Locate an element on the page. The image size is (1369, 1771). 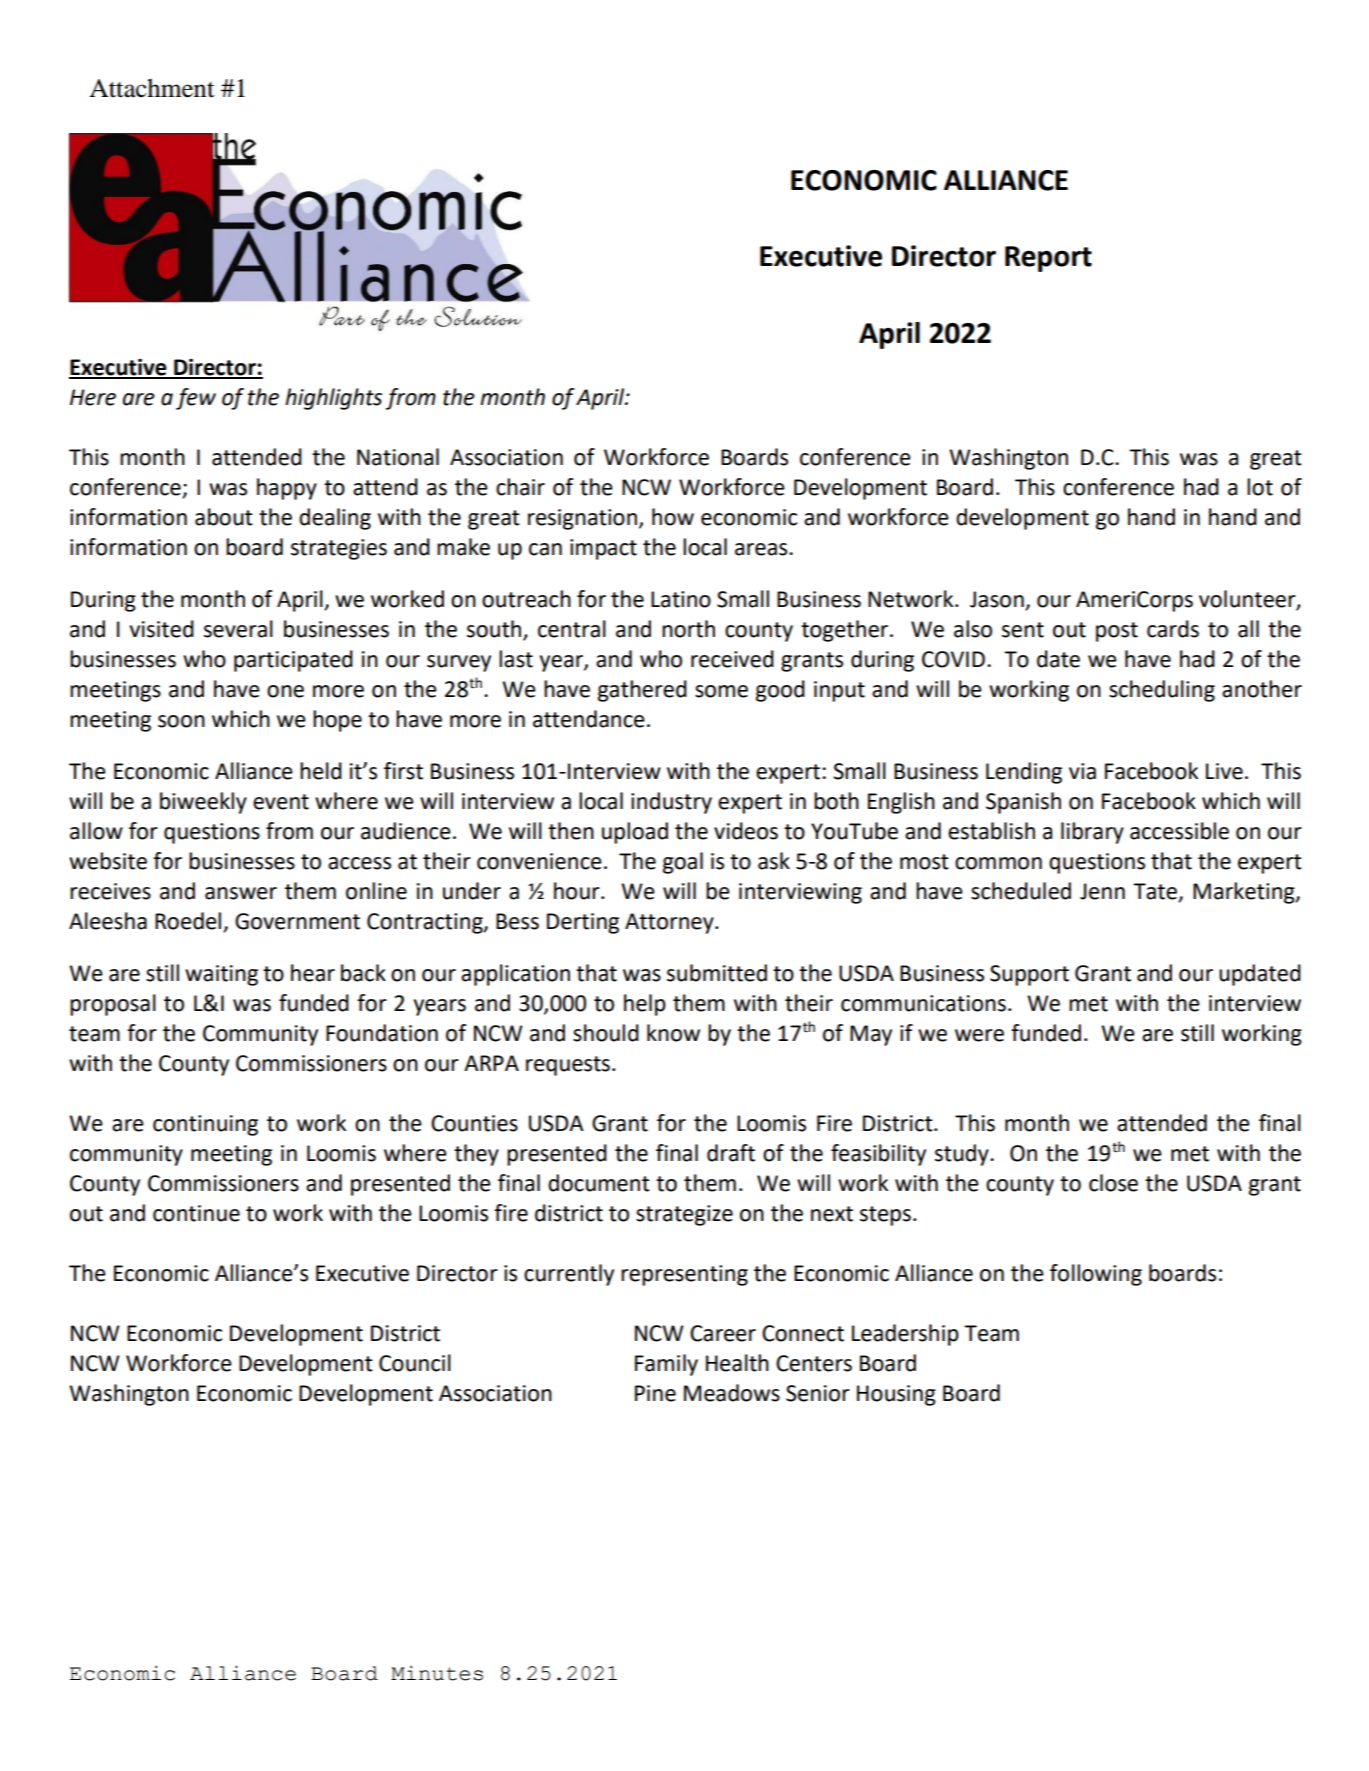
lot is located at coordinates (1260, 487).
